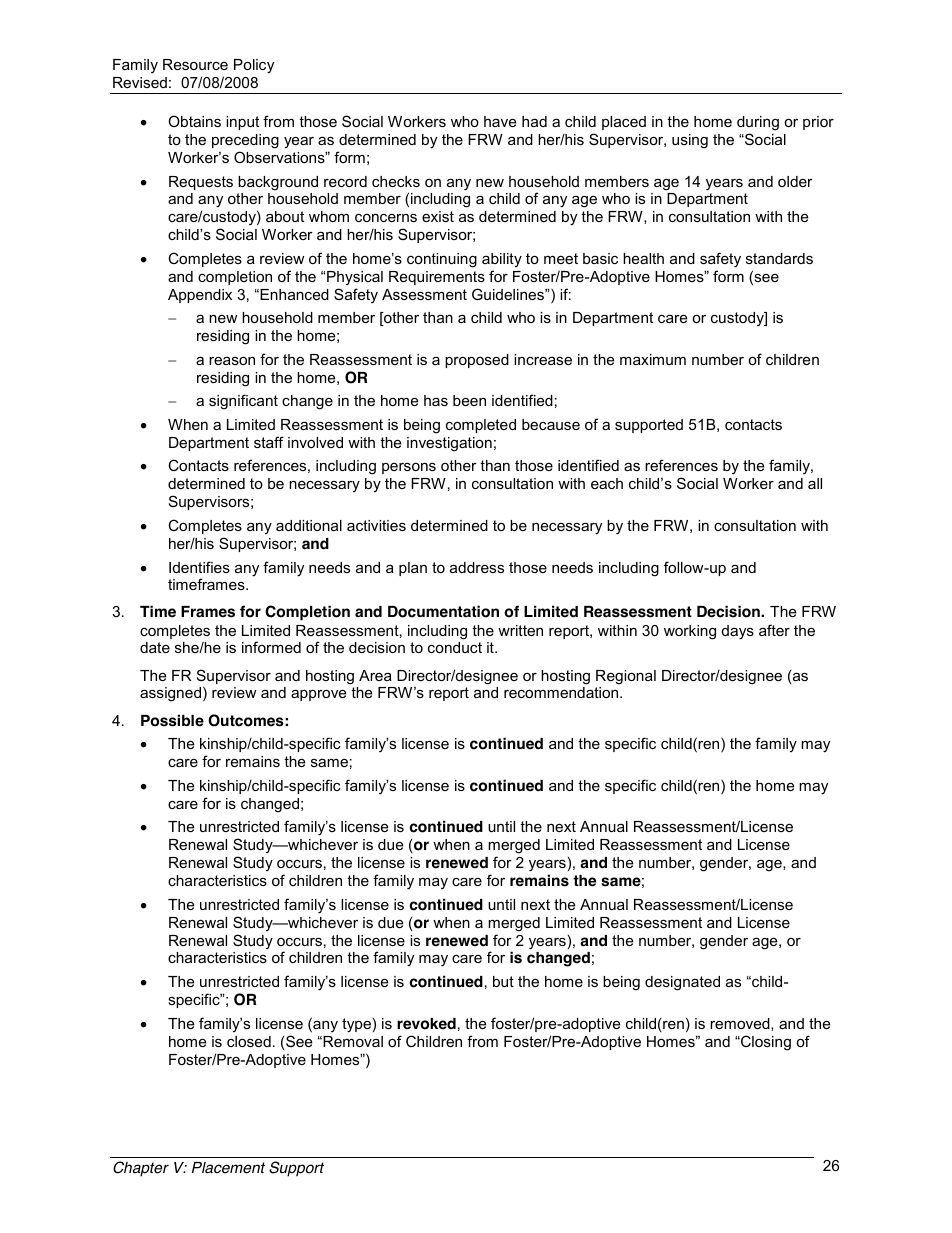 Image resolution: width=952 pixels, height=1233 pixels. I want to click on have, so click(500, 121).
